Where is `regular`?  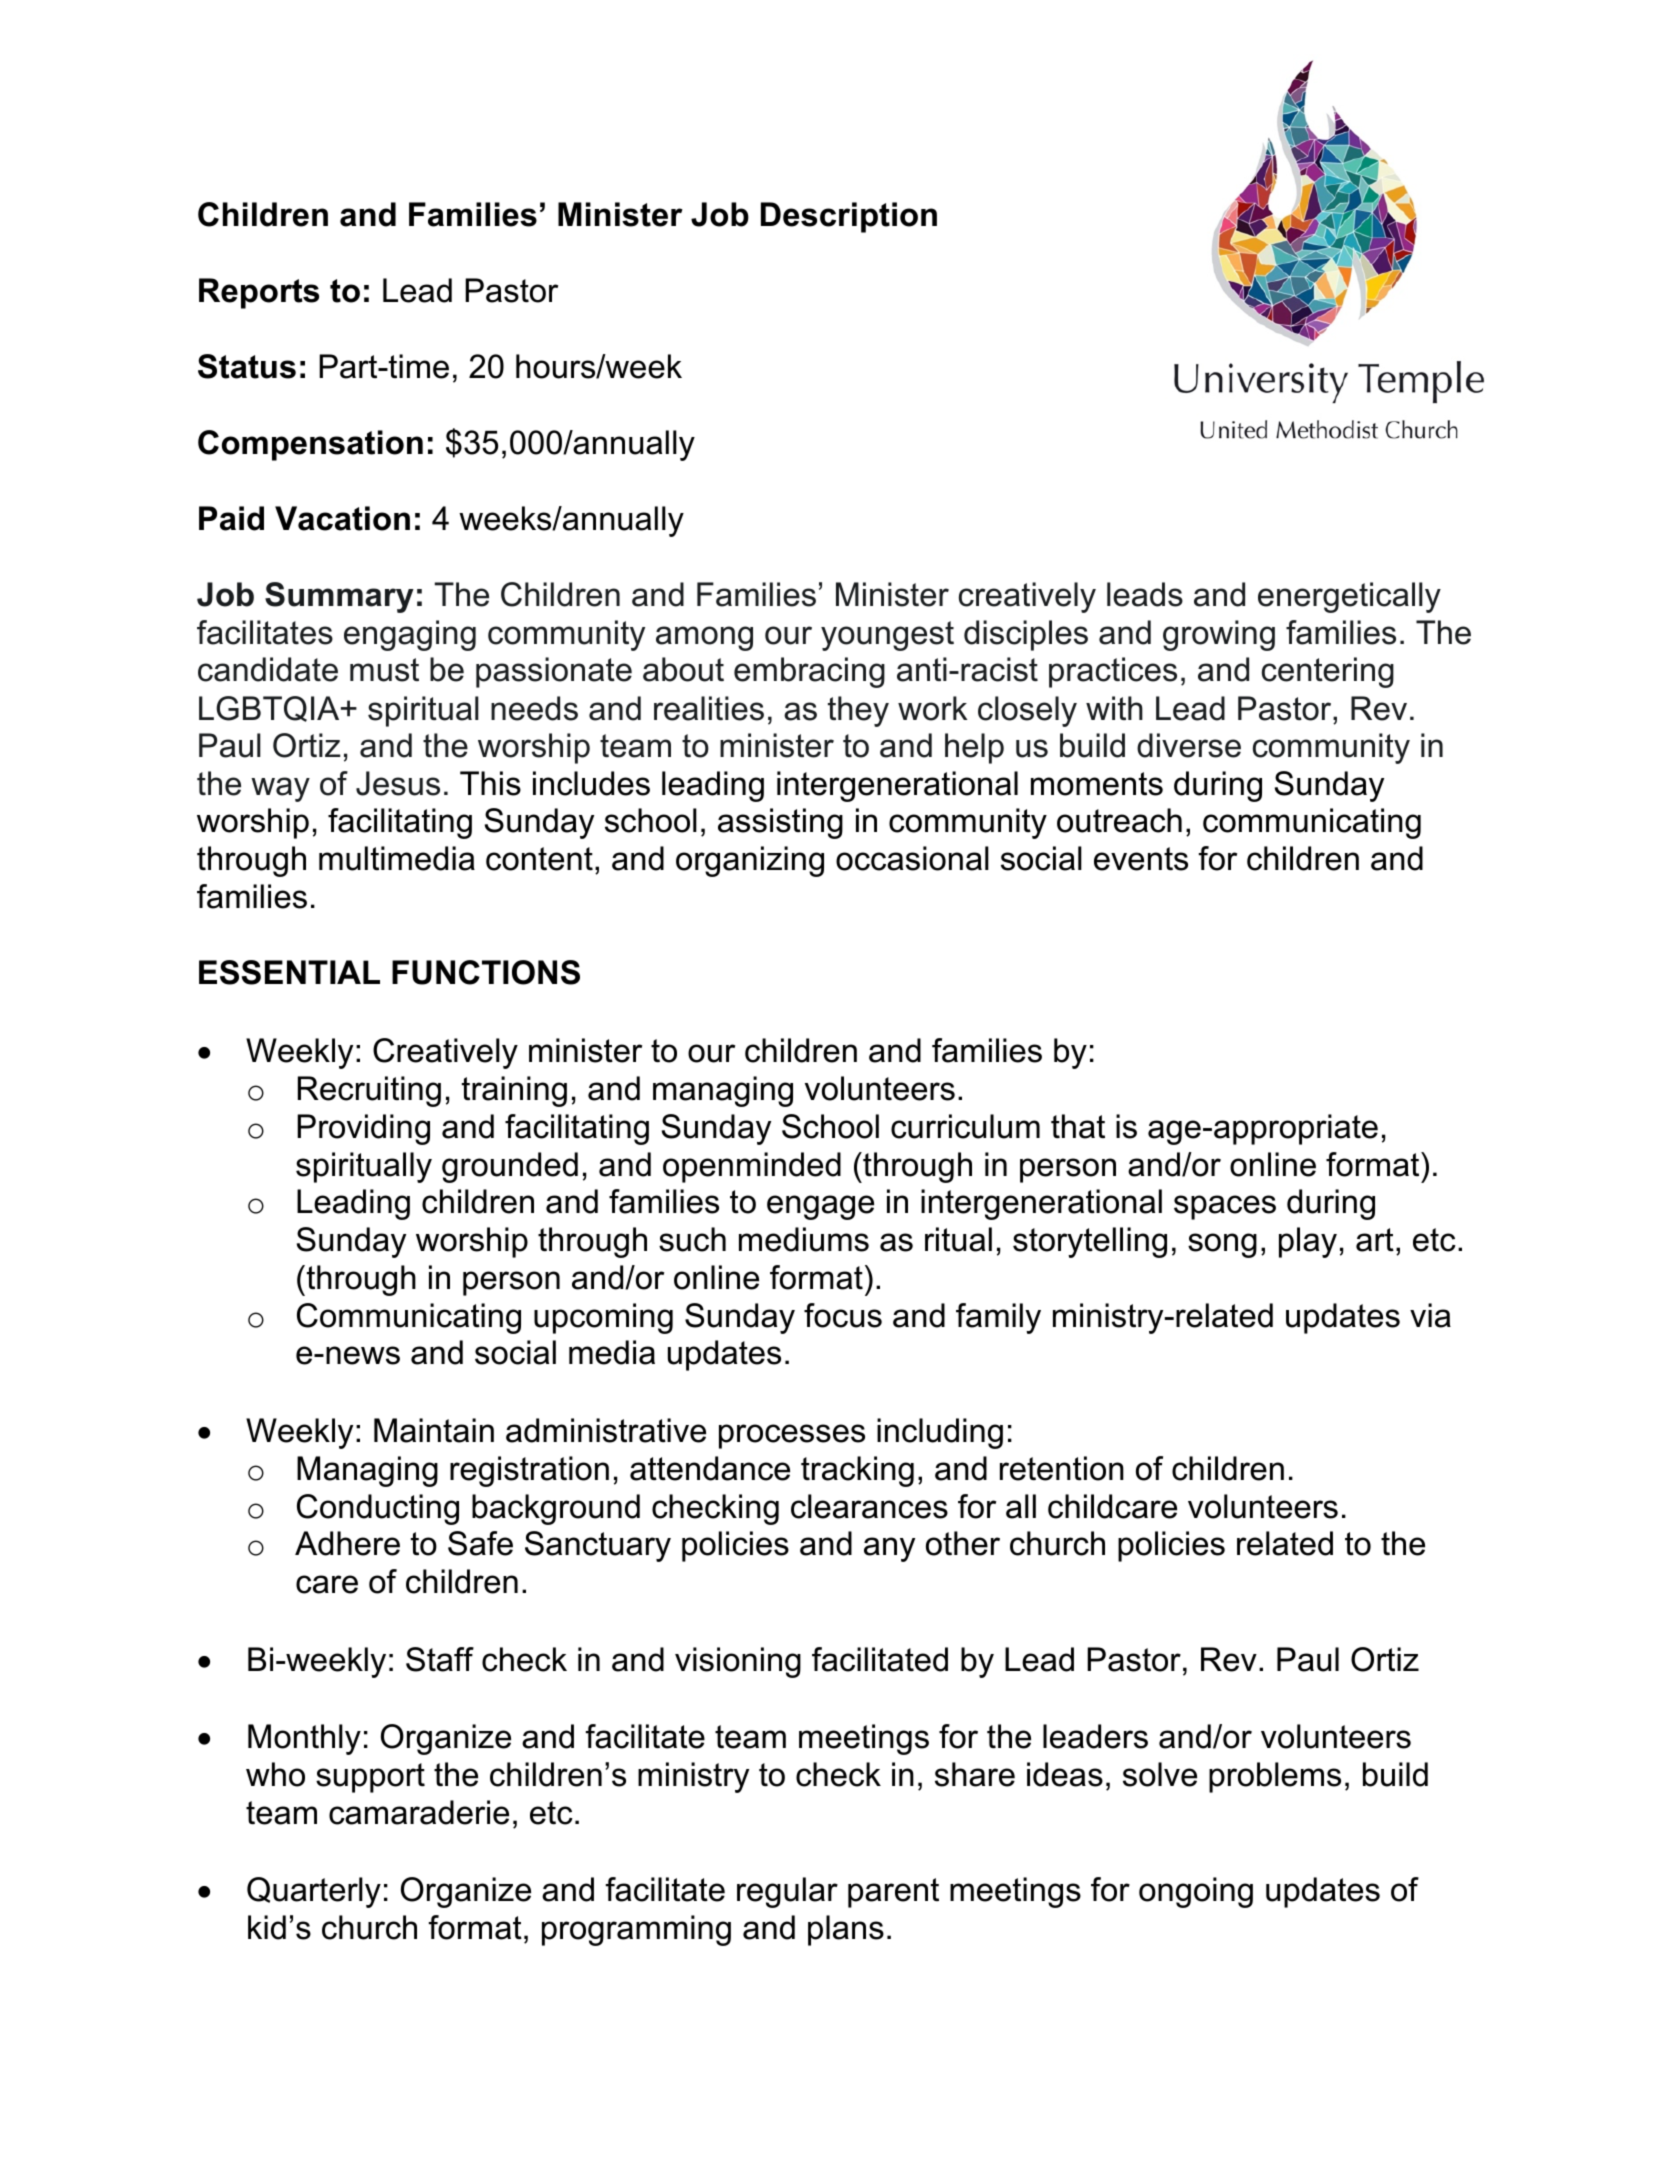
regular is located at coordinates (787, 1892).
